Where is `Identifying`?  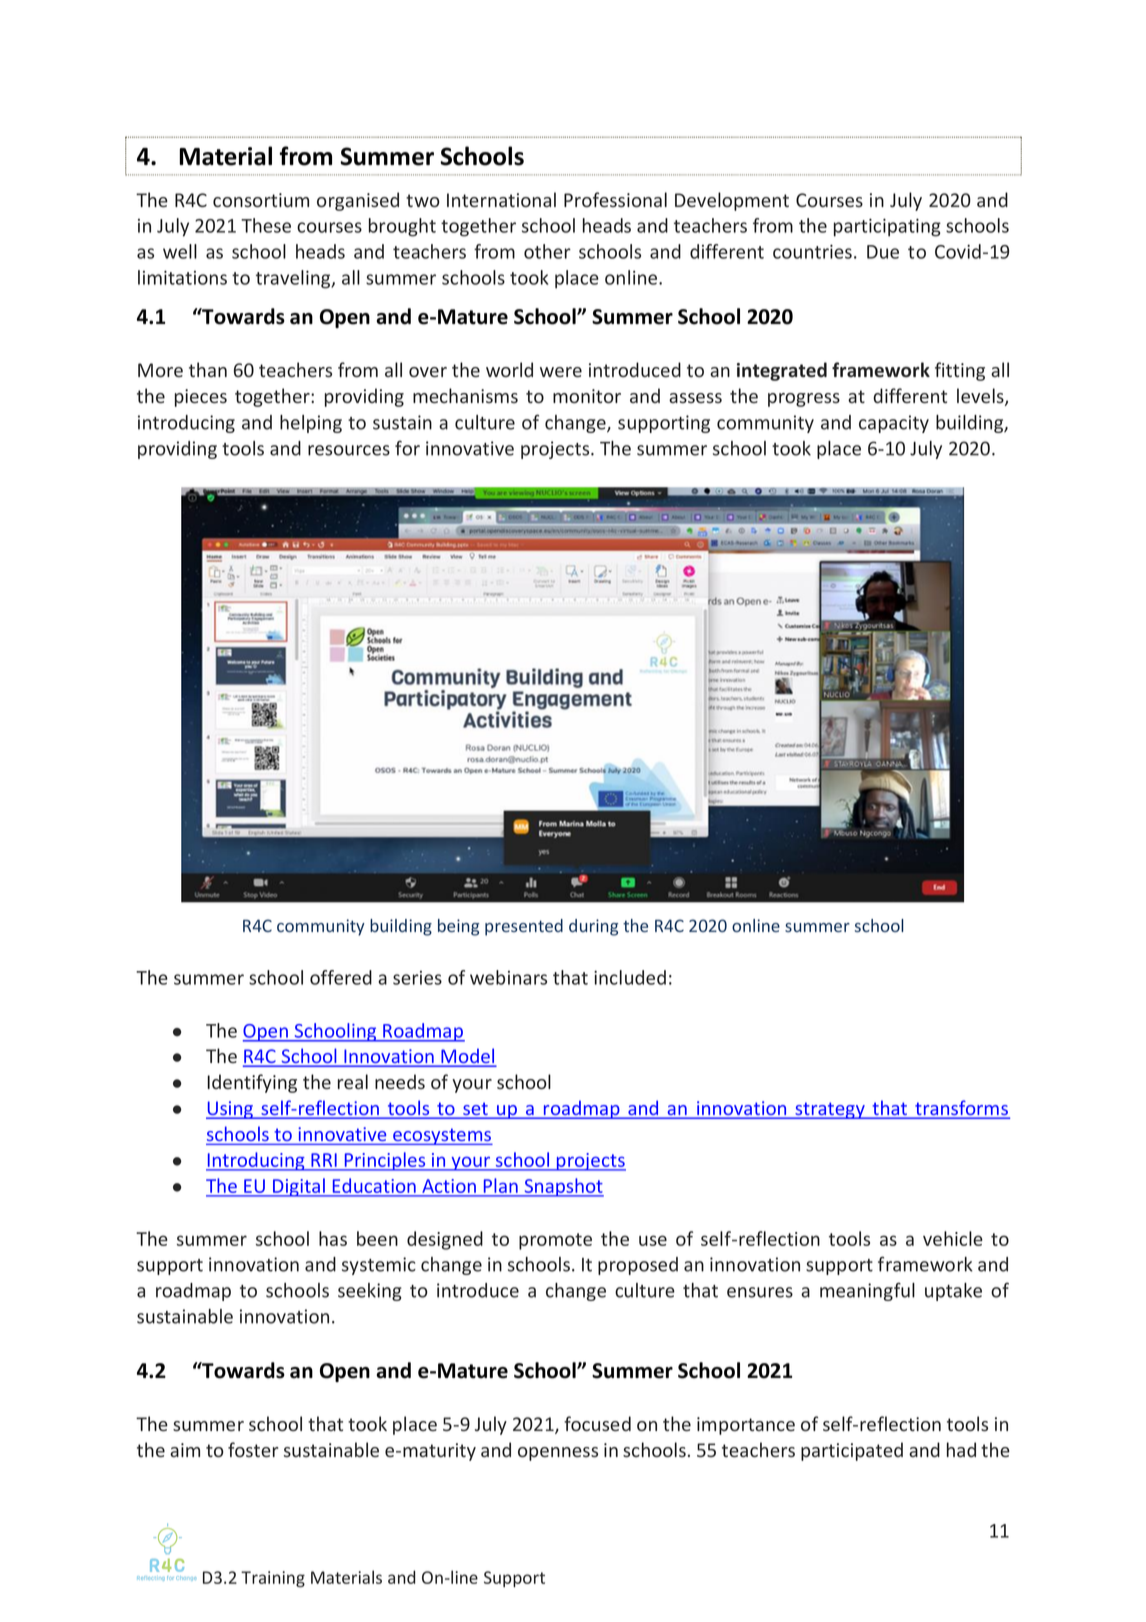
Identifying is located at coordinates (252, 1083).
